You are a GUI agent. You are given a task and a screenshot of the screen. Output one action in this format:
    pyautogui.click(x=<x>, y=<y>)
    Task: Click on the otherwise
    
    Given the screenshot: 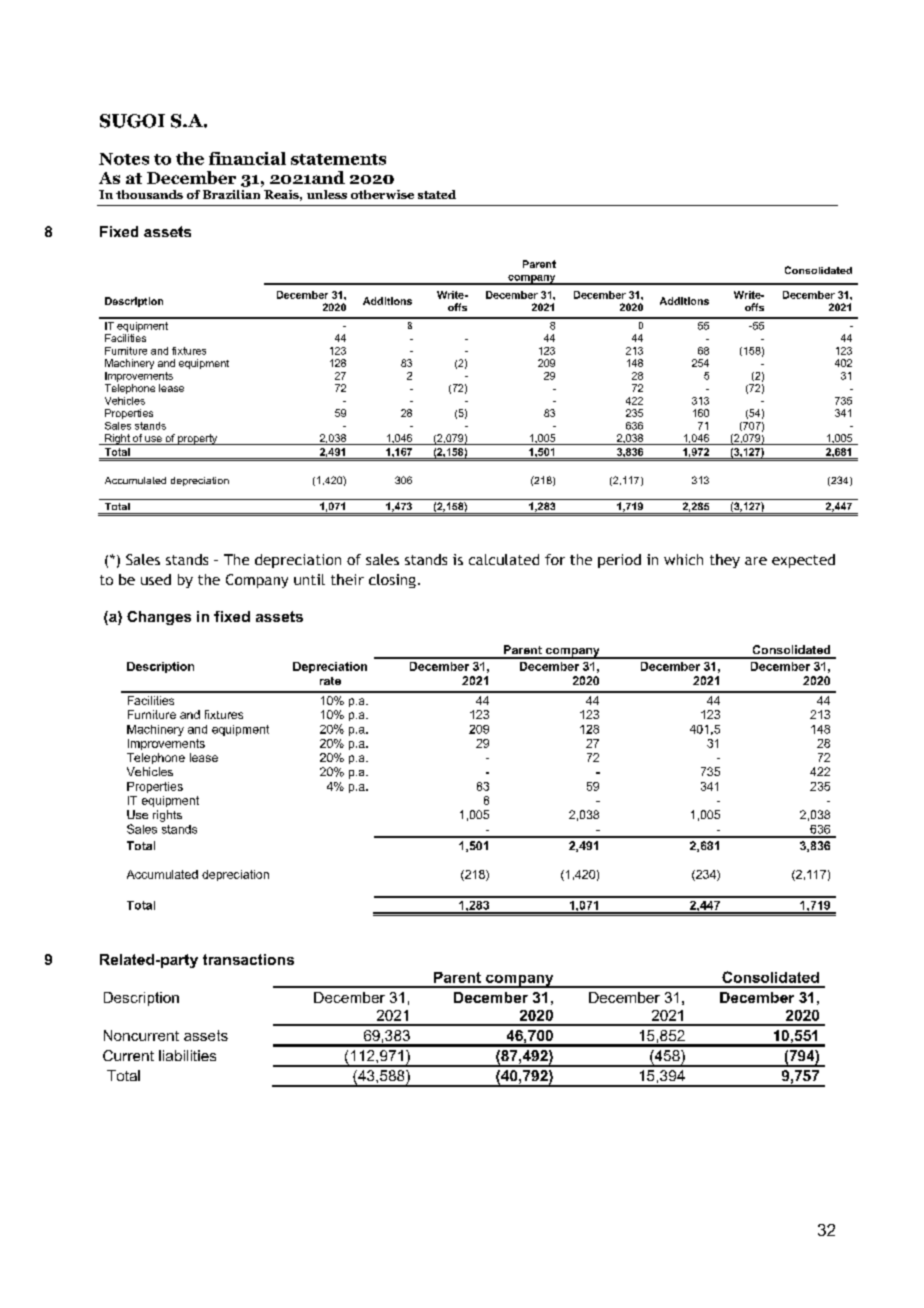 What is the action you would take?
    pyautogui.click(x=382, y=194)
